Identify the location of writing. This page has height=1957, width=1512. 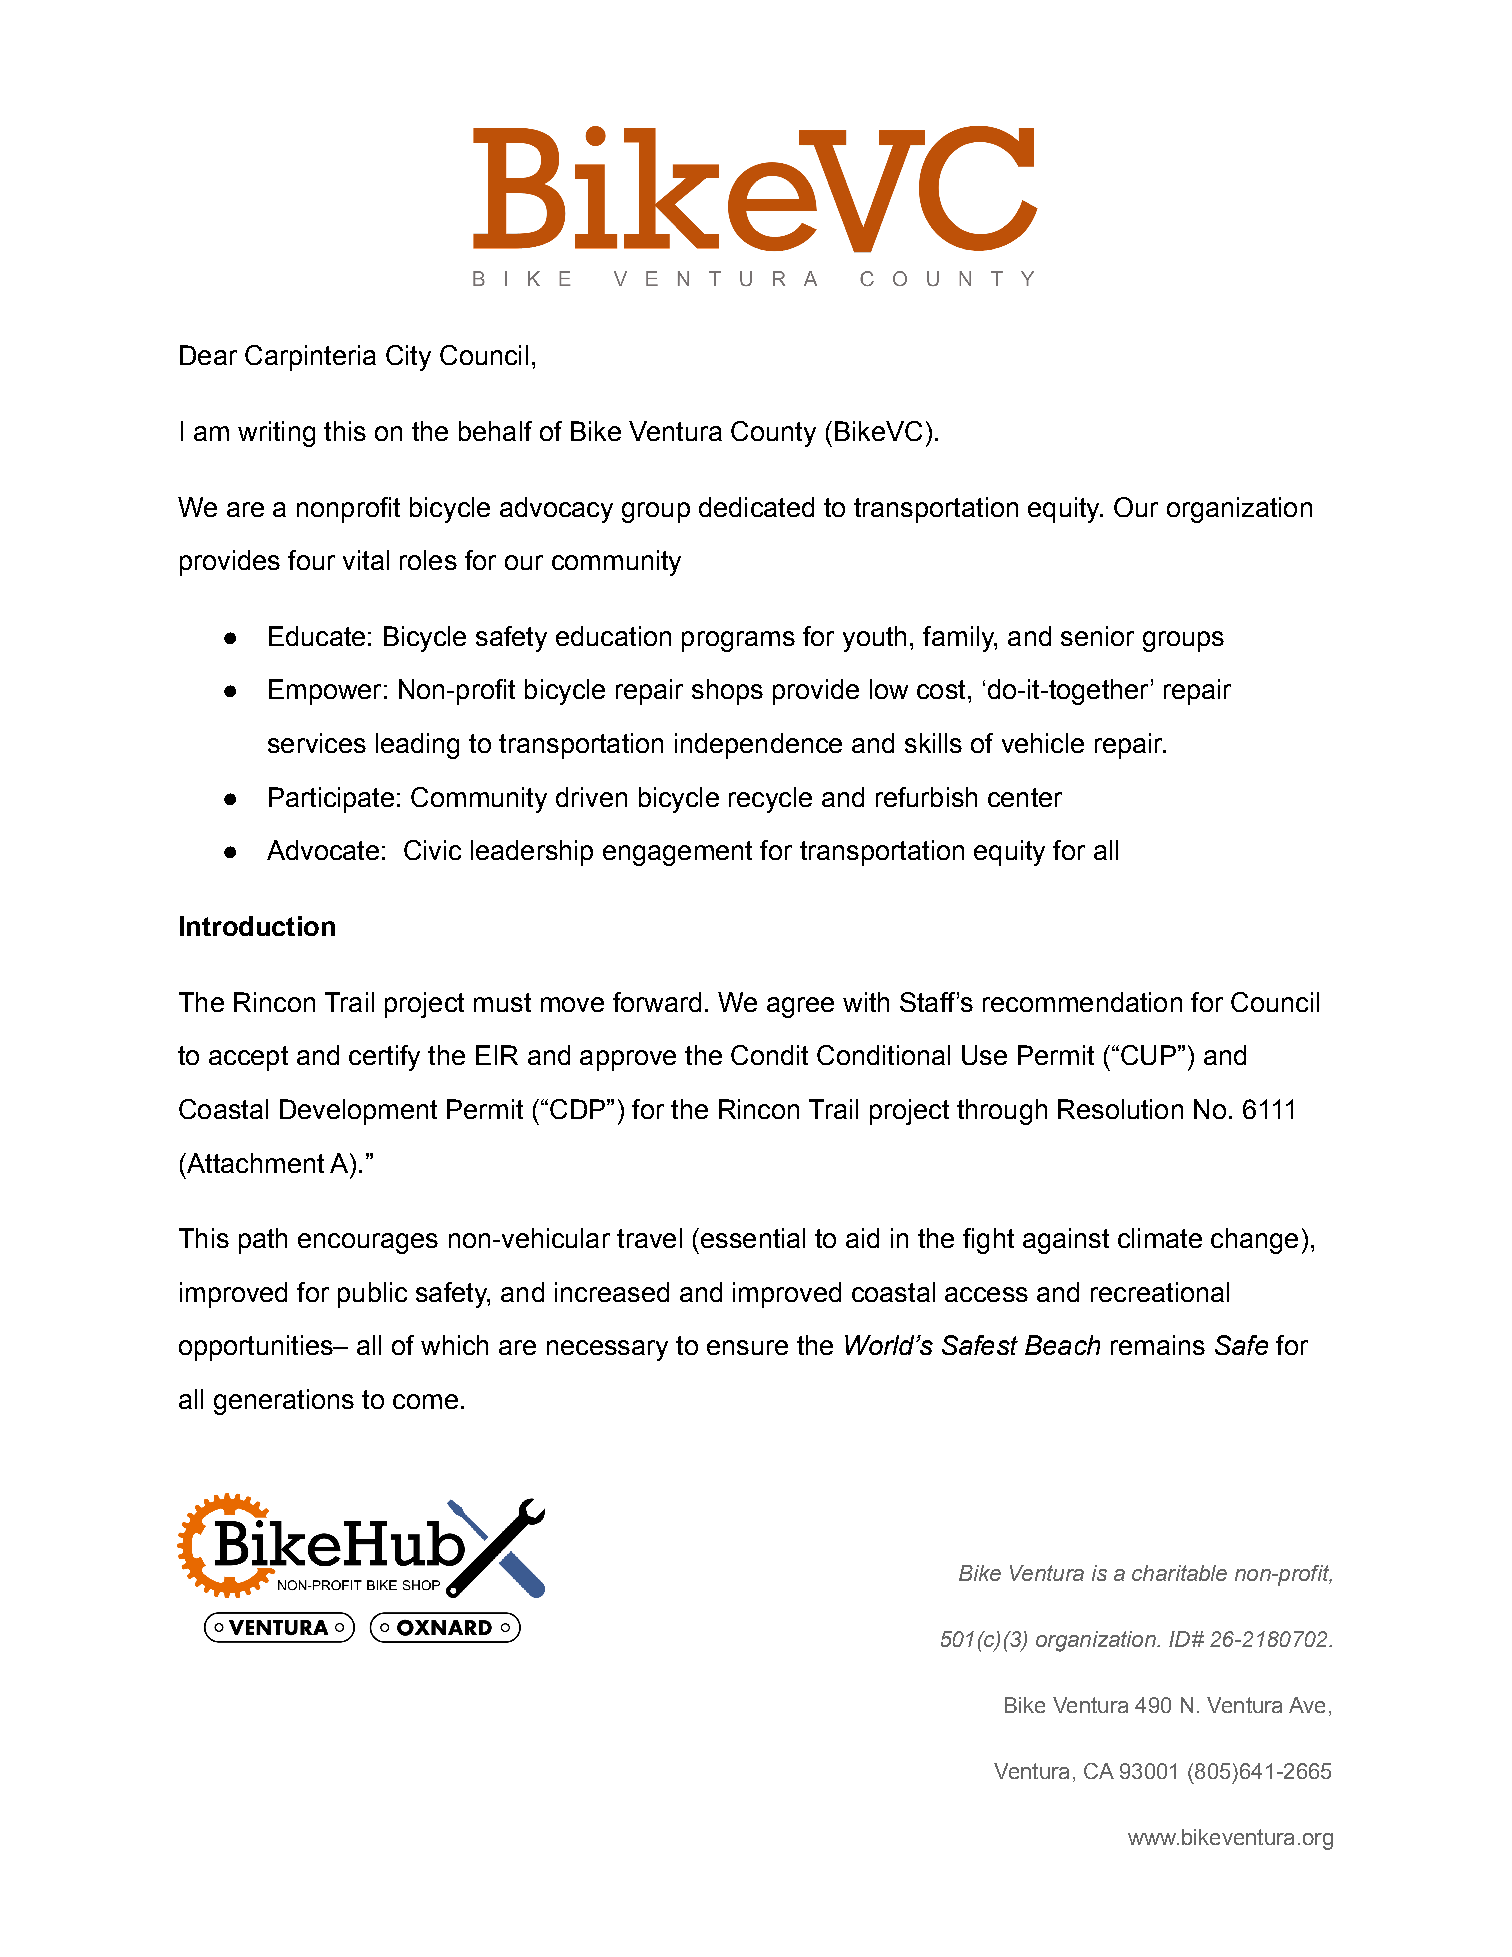
(276, 434).
